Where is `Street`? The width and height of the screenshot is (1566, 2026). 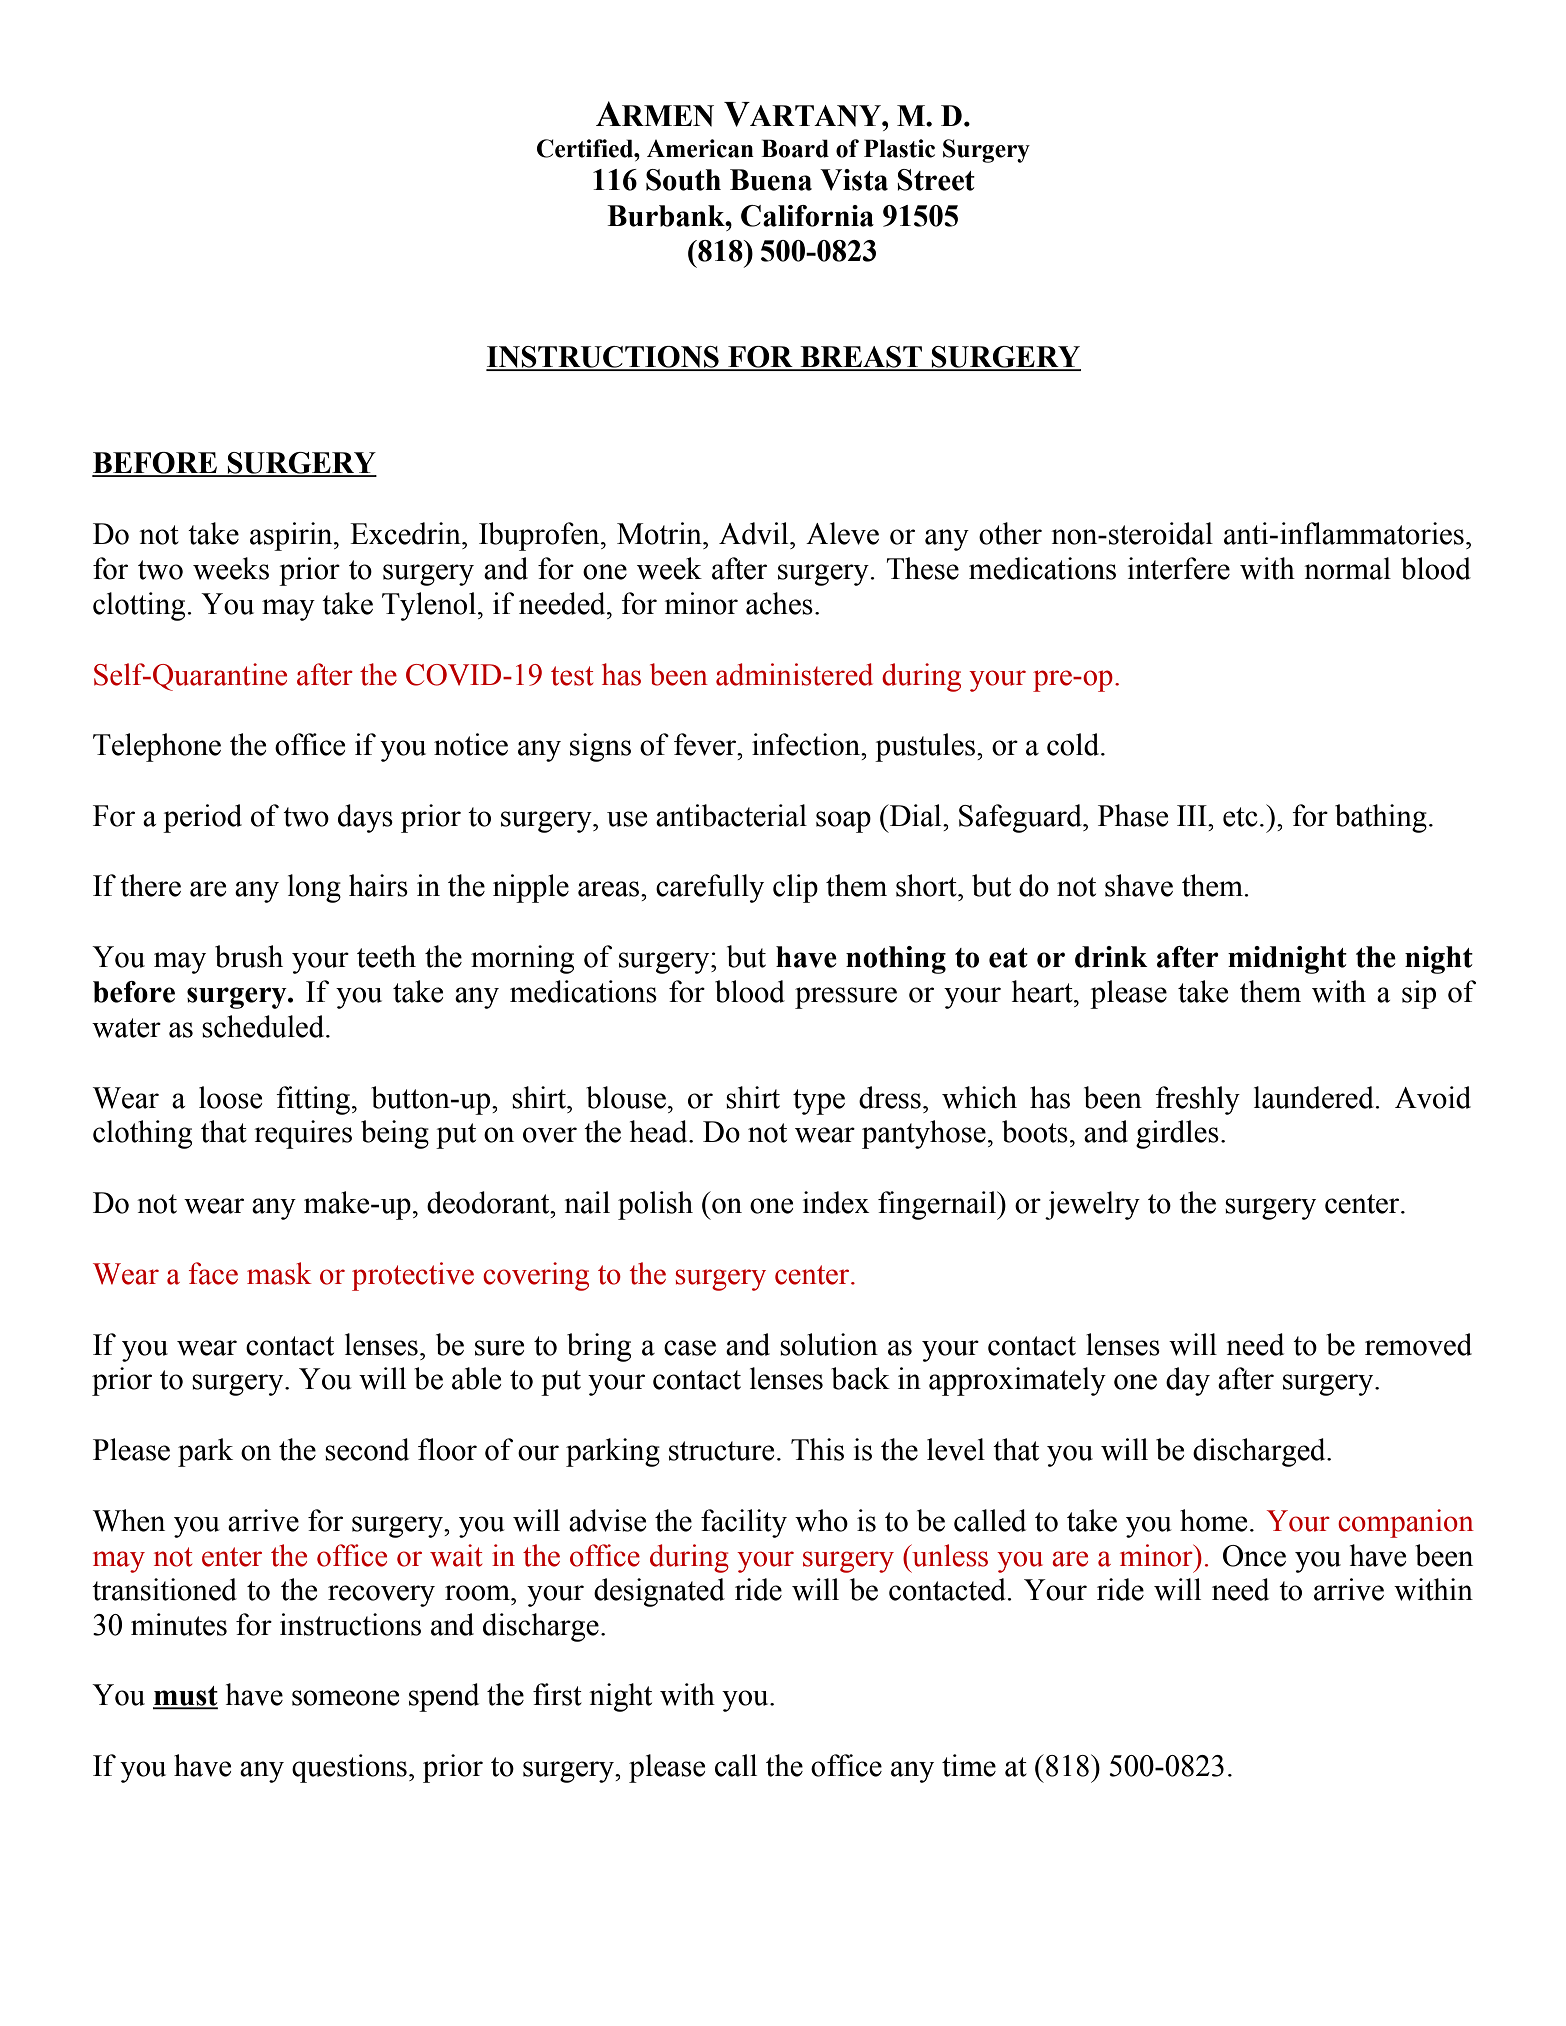
Street is located at coordinates (936, 180).
